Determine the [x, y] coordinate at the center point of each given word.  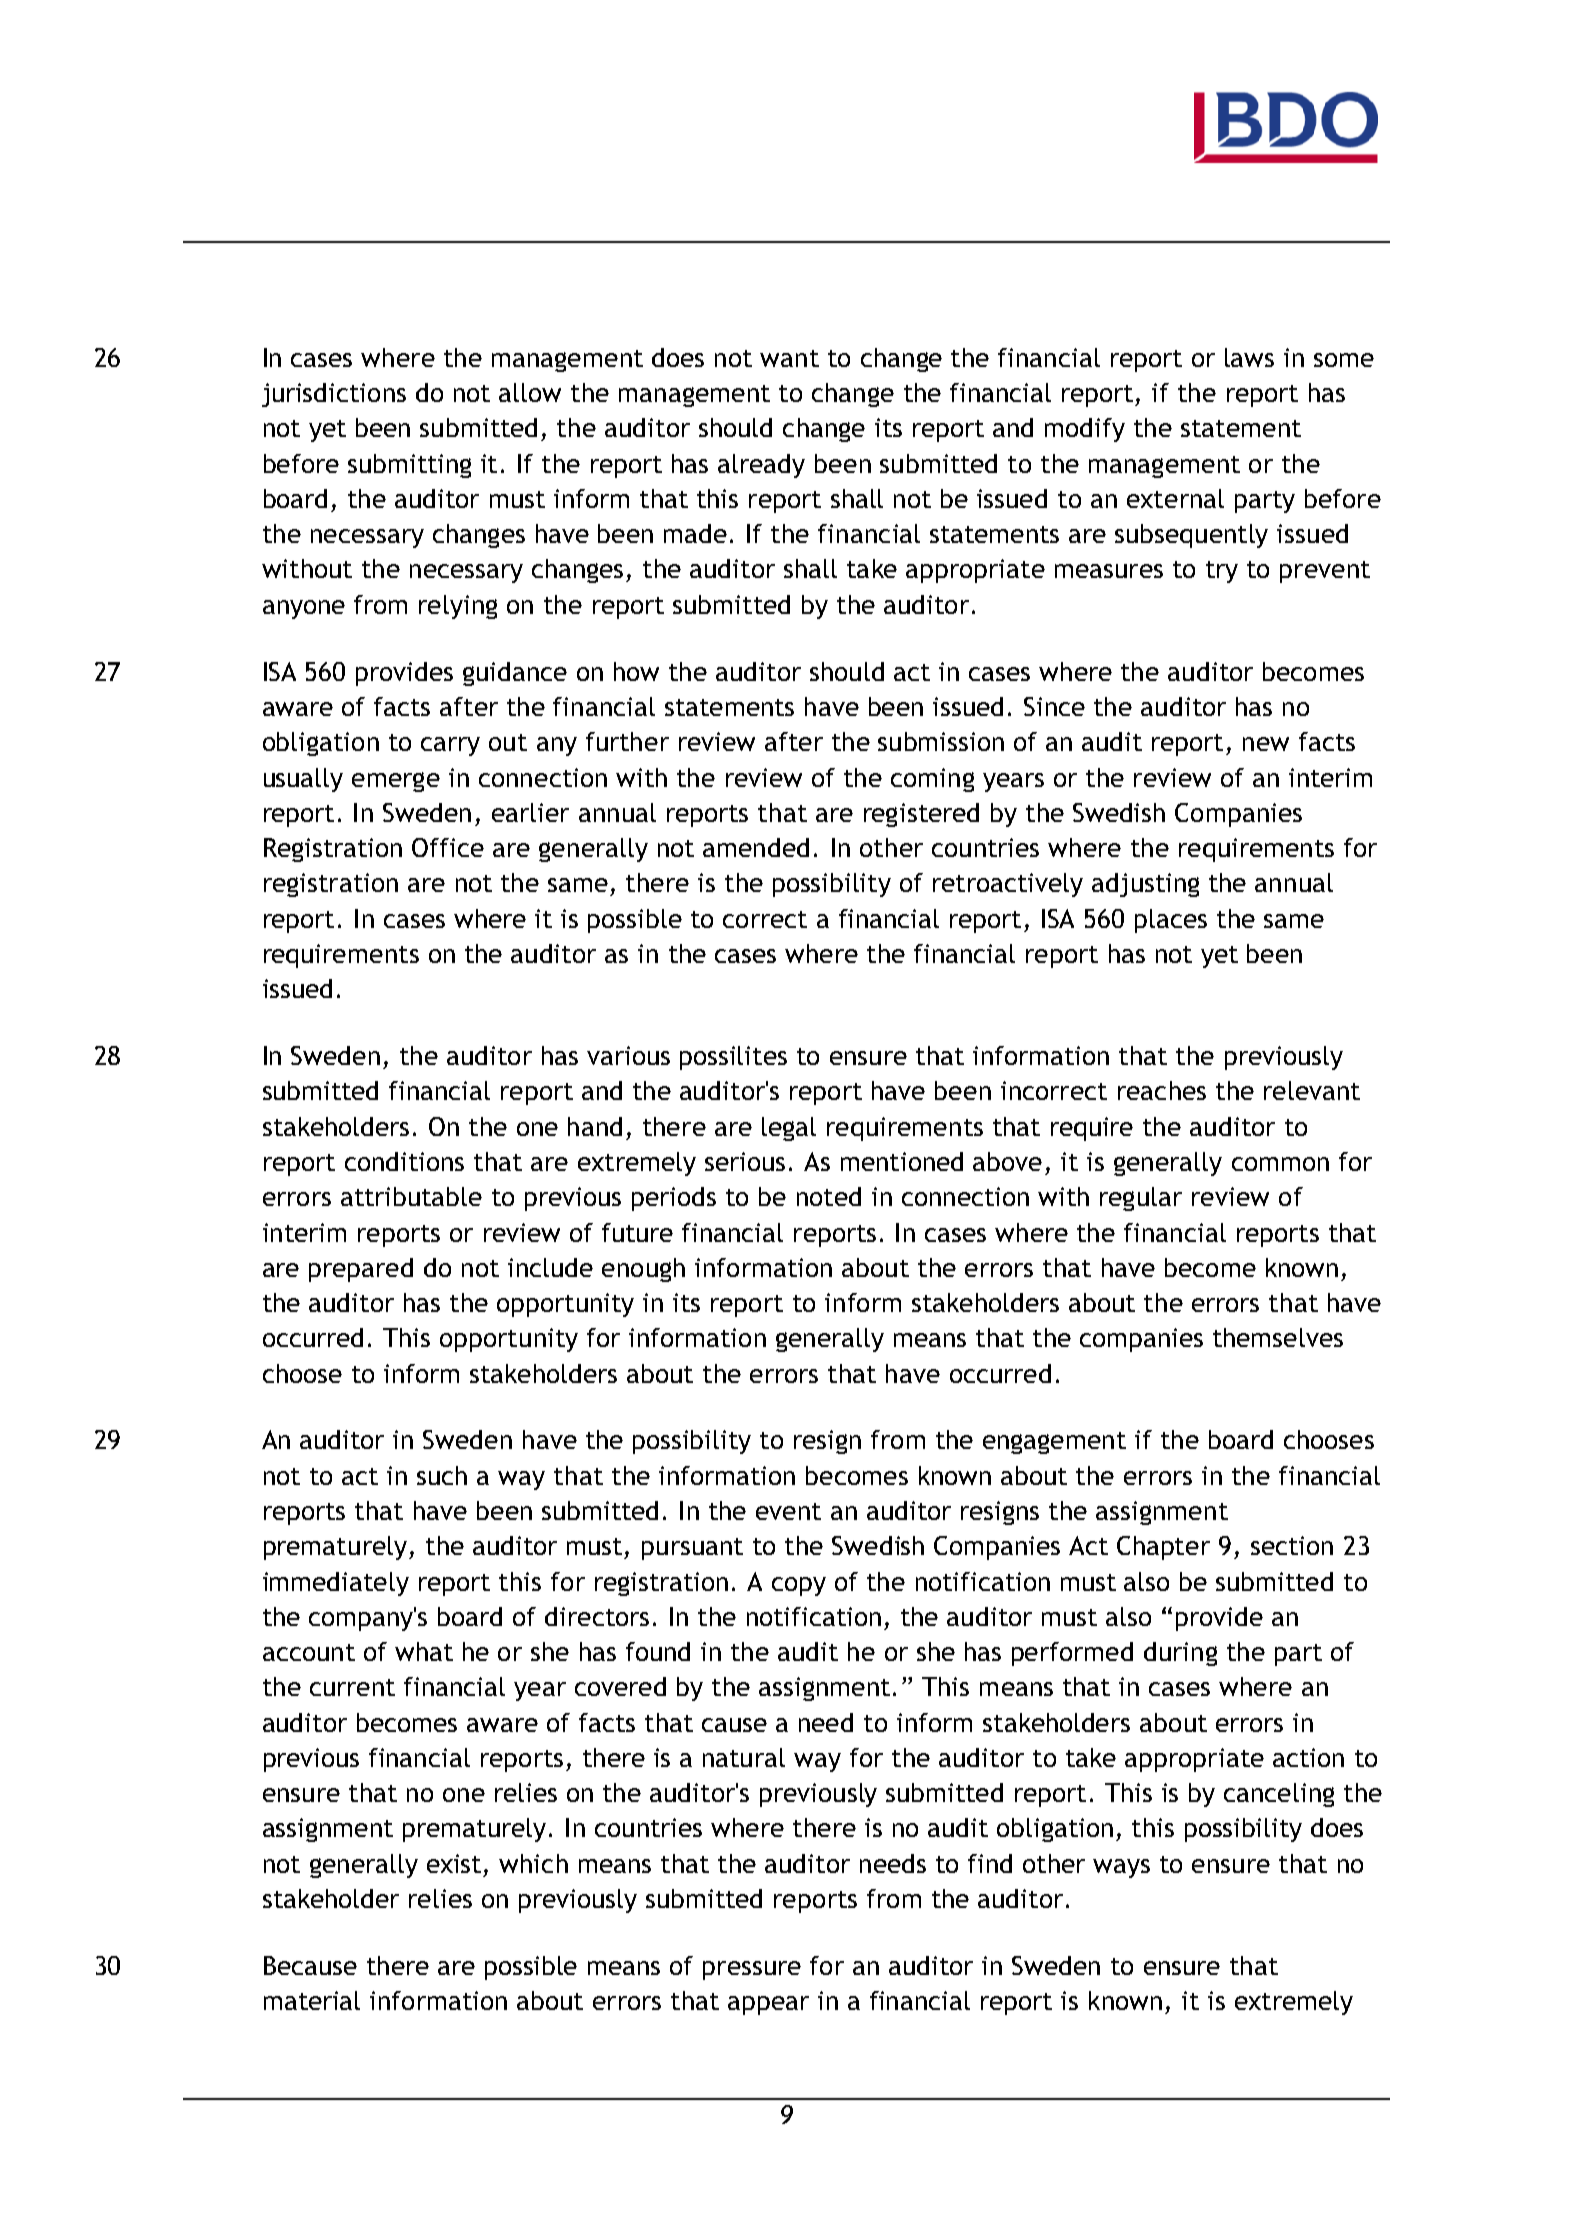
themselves [1278, 1337]
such [442, 1475]
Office [448, 847]
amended [756, 847]
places [1171, 921]
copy [799, 1586]
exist [454, 1863]
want [789, 358]
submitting [409, 466]
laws [1249, 357]
